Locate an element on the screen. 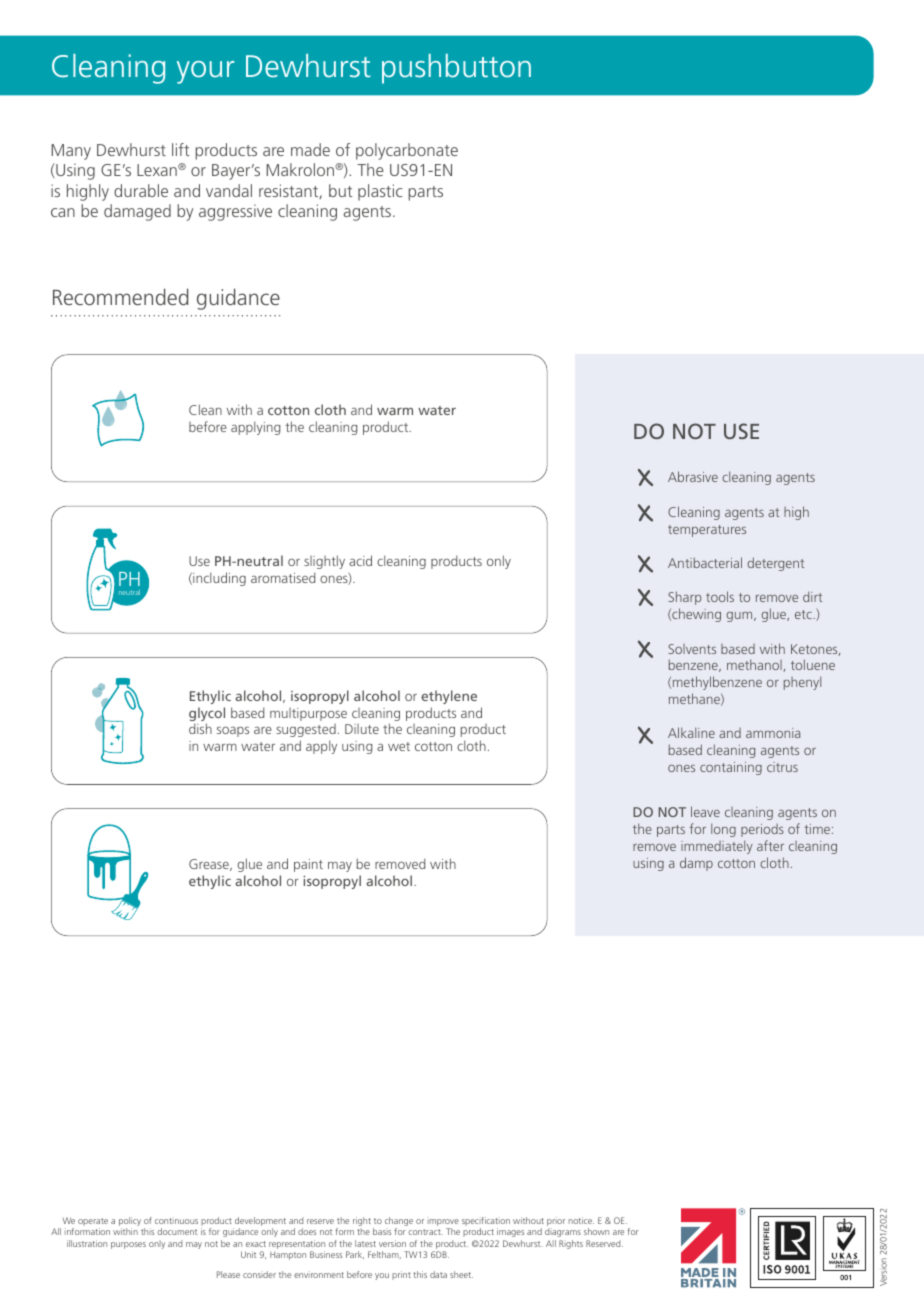  wet is located at coordinates (399, 746).
